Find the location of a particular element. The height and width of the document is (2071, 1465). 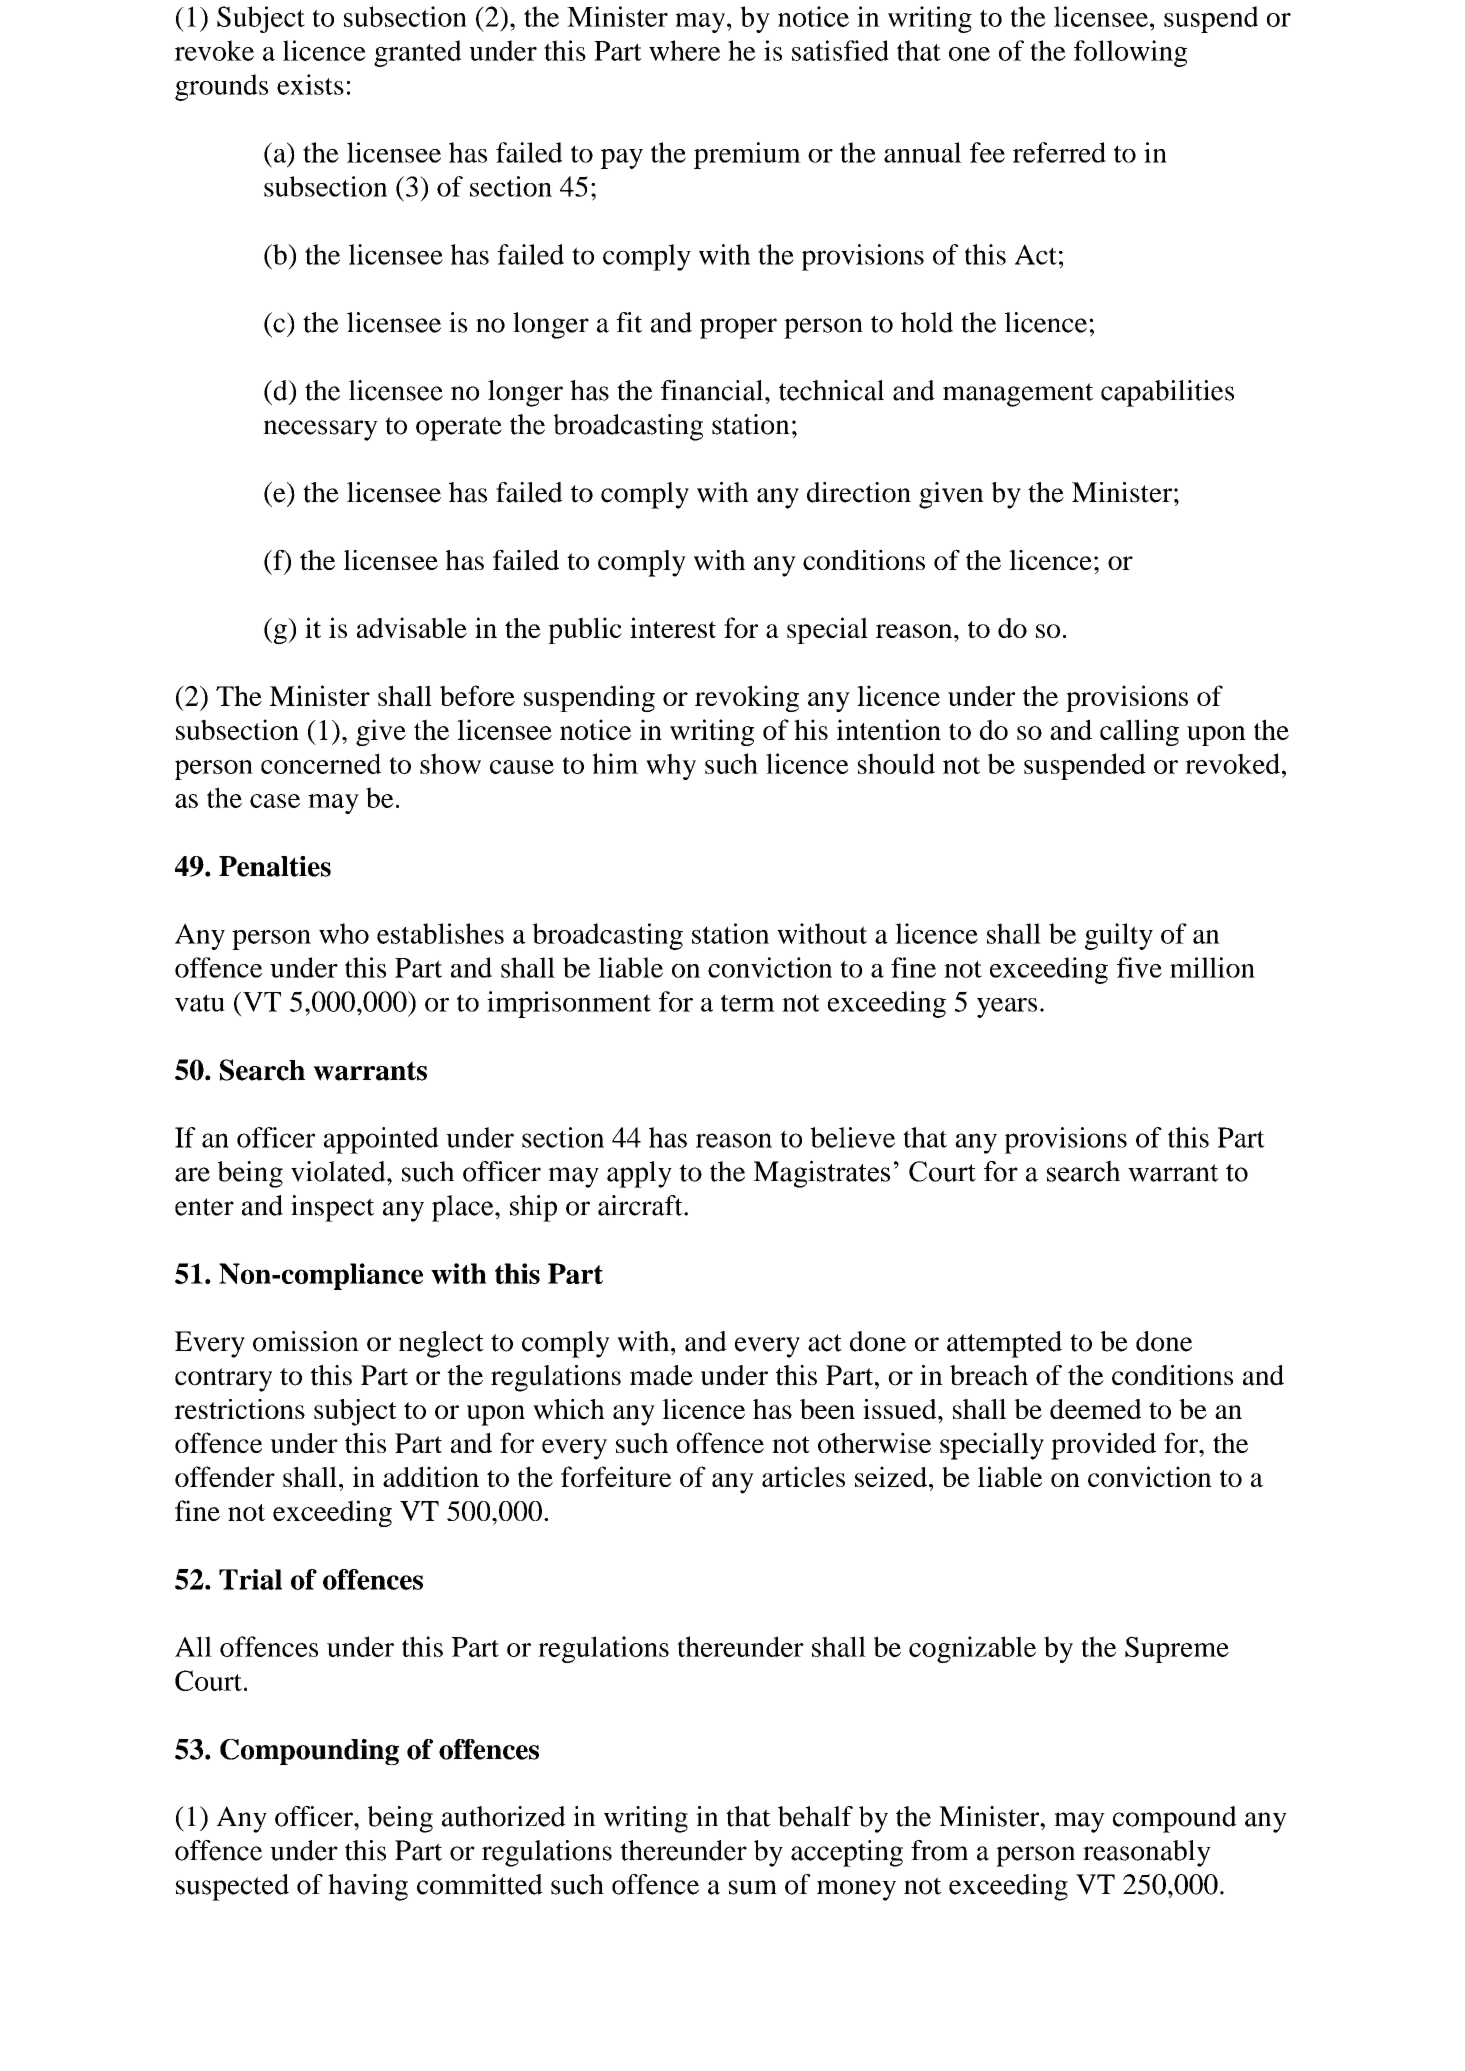

where is located at coordinates (684, 50).
